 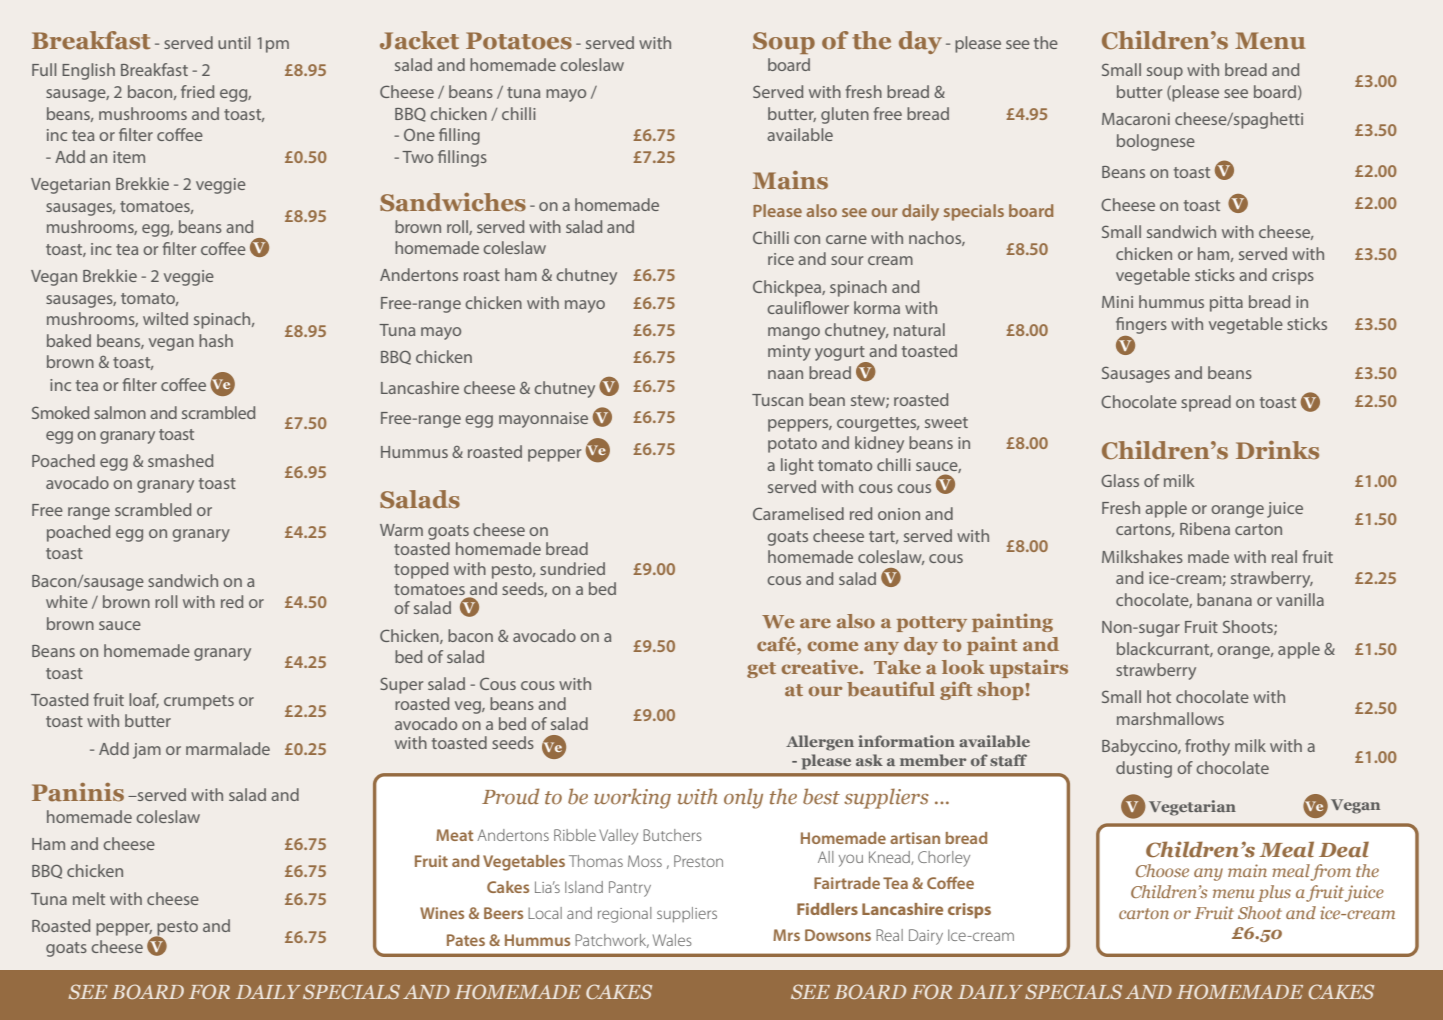 I want to click on bolognese, so click(x=1156, y=142).
